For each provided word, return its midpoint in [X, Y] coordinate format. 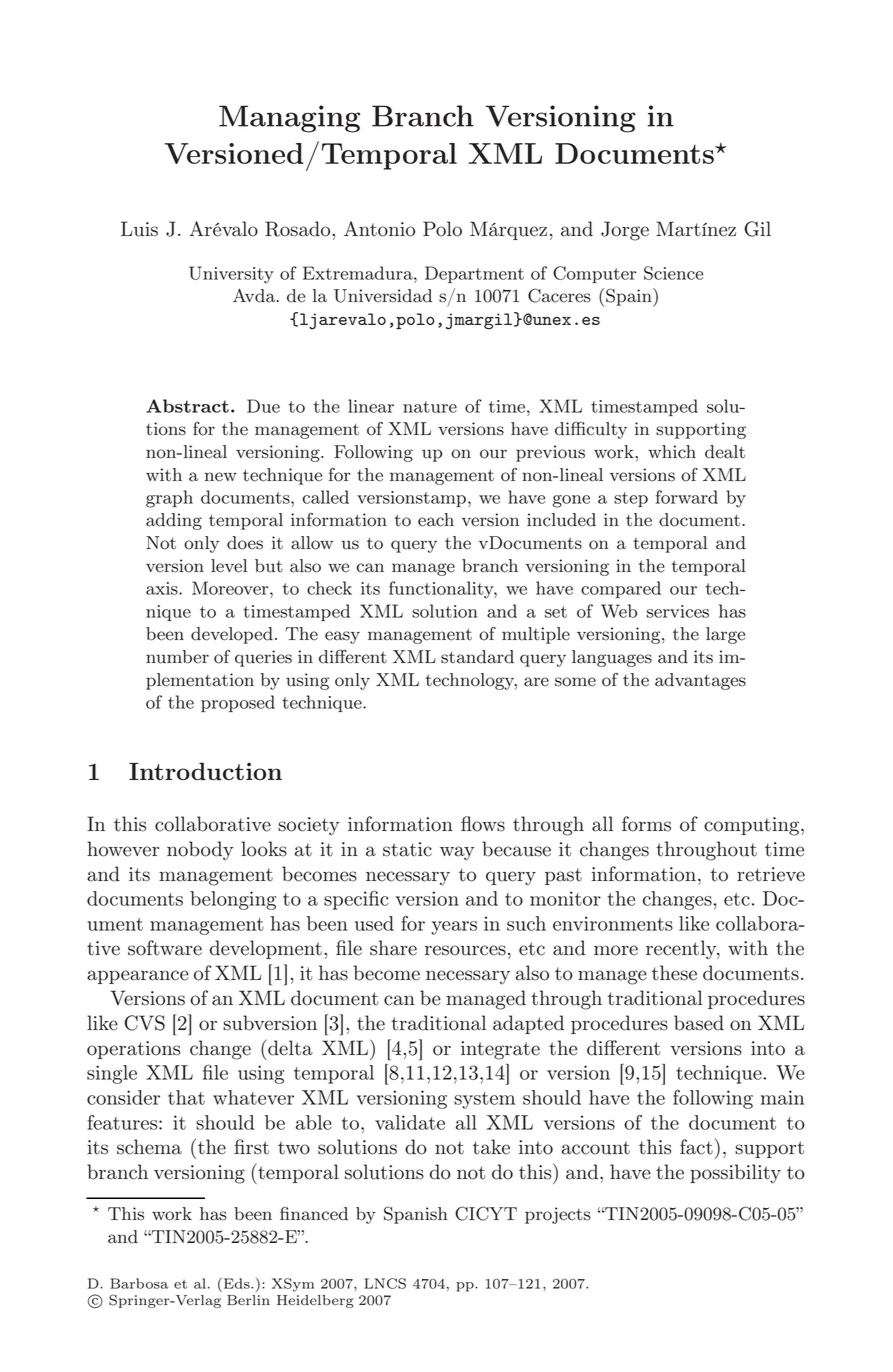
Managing [289, 119]
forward [687, 497]
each [436, 520]
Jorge [625, 231]
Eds [236, 1283]
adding [174, 521]
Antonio [379, 229]
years [454, 928]
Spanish [416, 1215]
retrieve [771, 874]
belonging [233, 900]
